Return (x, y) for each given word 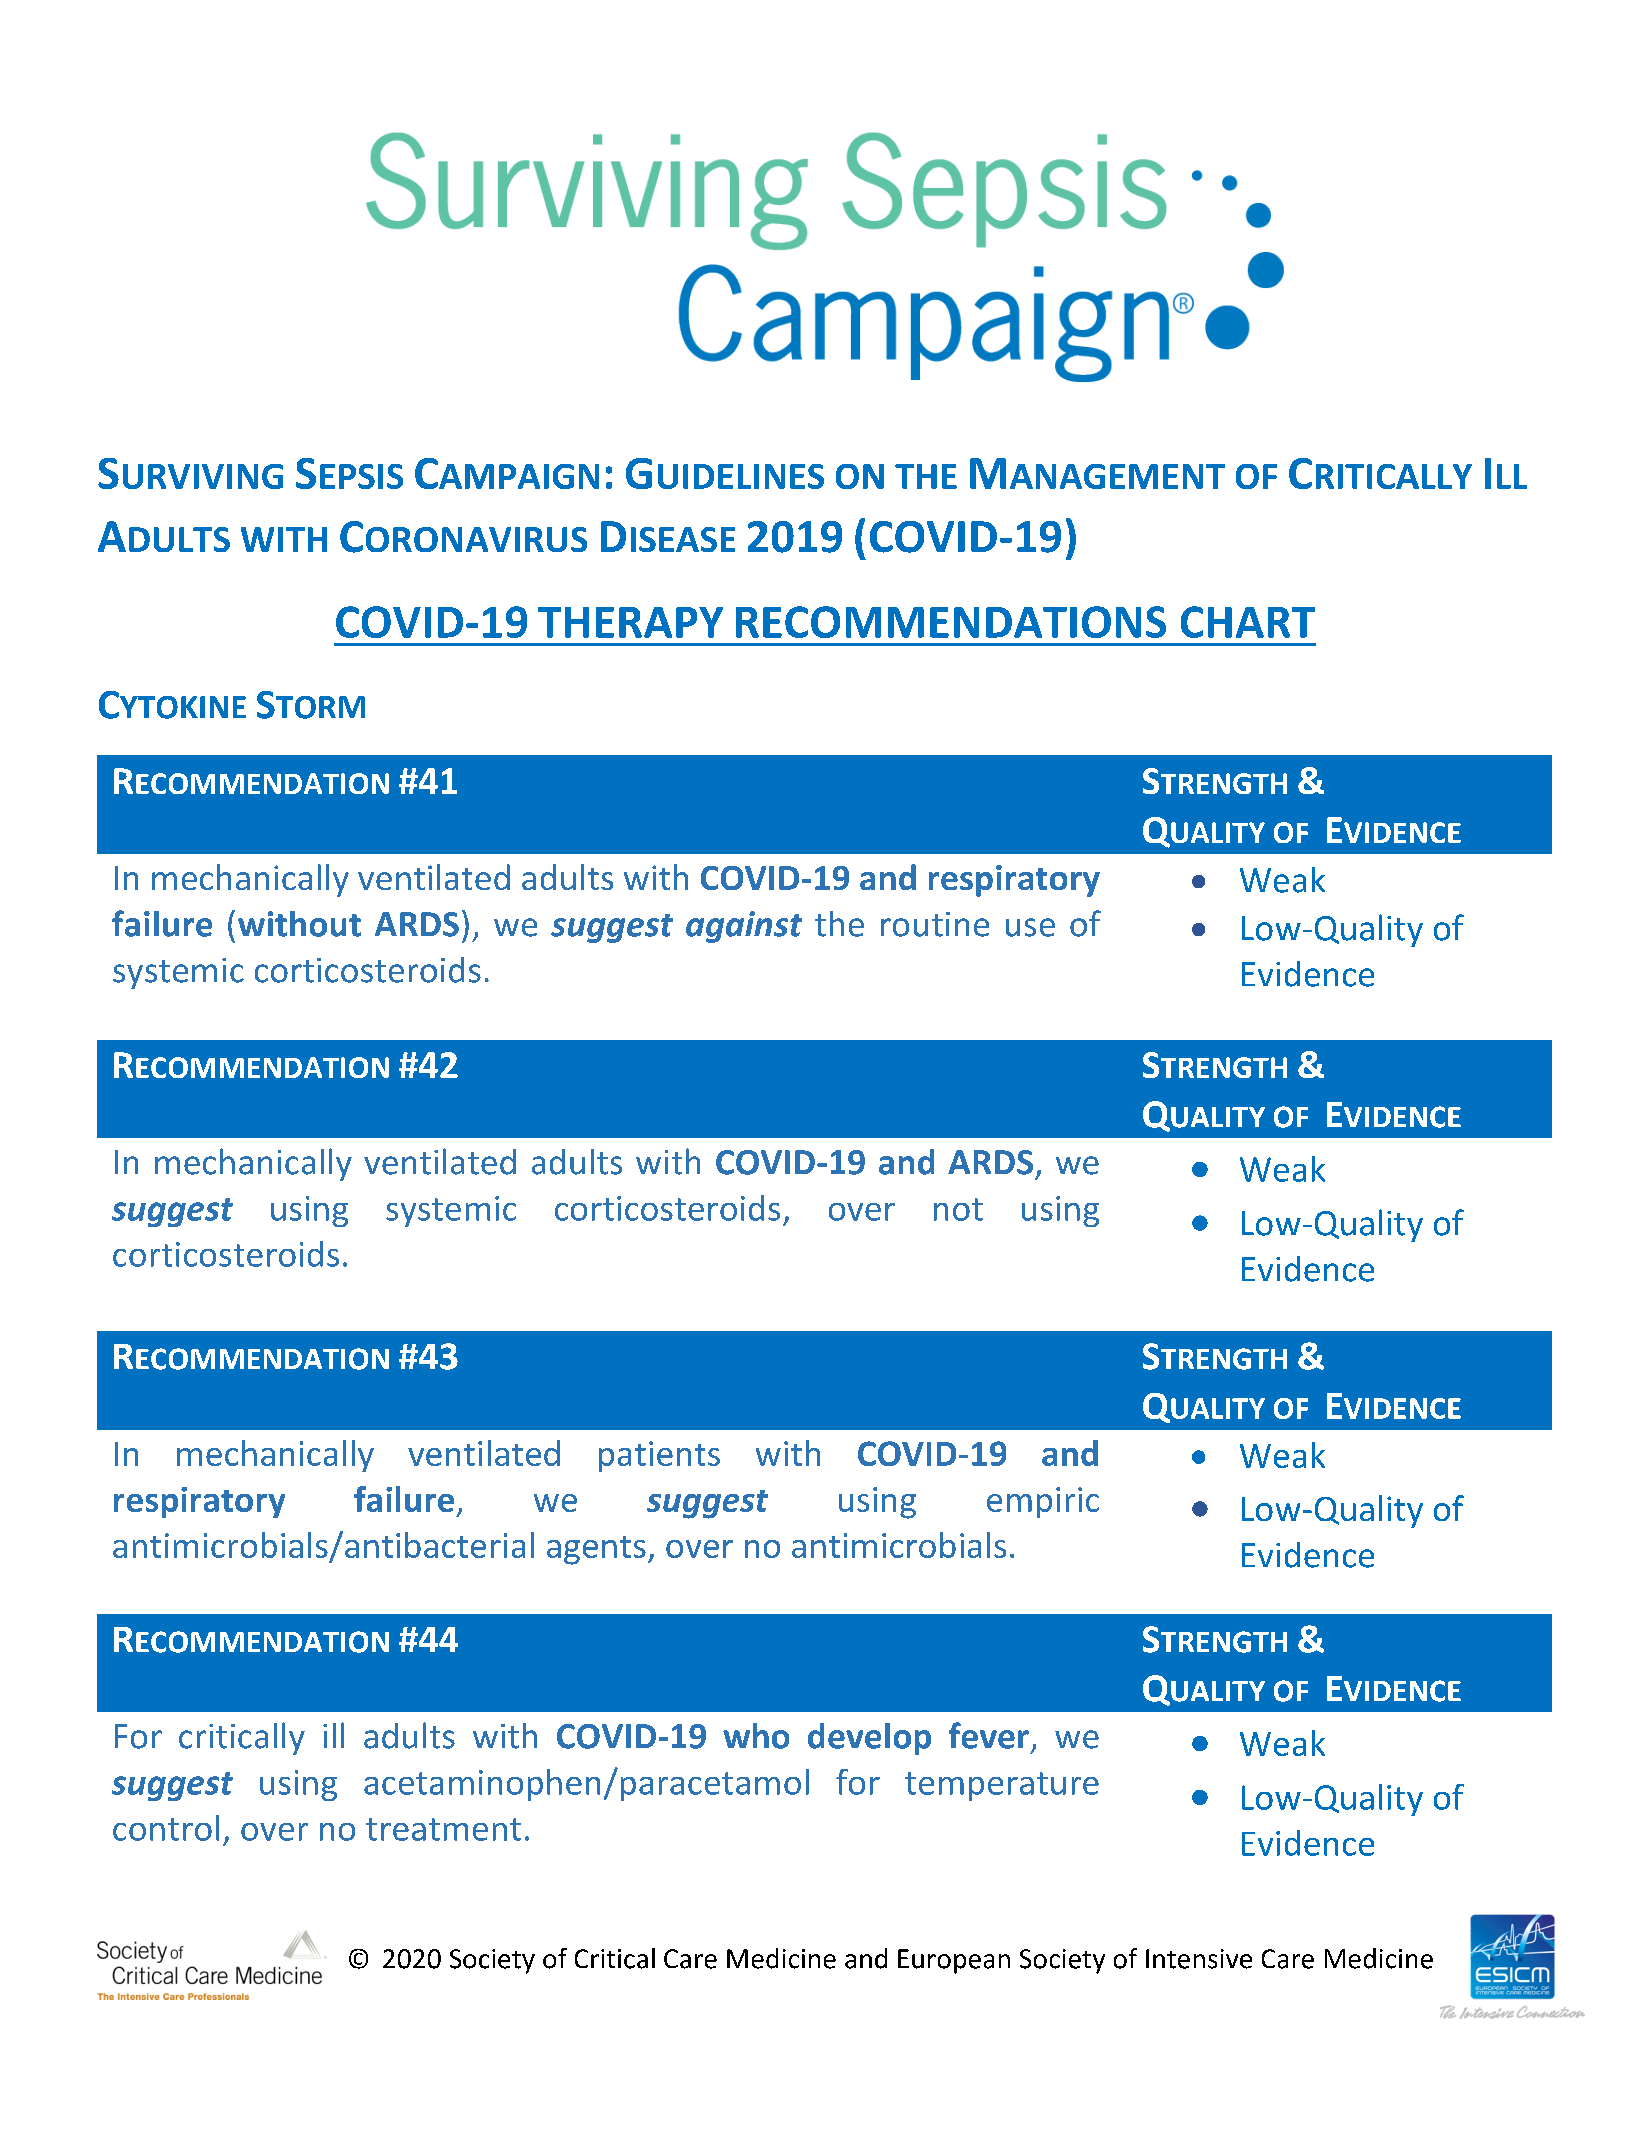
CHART (1248, 622)
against (744, 927)
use (1030, 927)
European (954, 1961)
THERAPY (630, 622)
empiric (1043, 1502)
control (166, 1828)
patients (659, 1456)
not (958, 1209)
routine (935, 924)
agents (596, 1550)
